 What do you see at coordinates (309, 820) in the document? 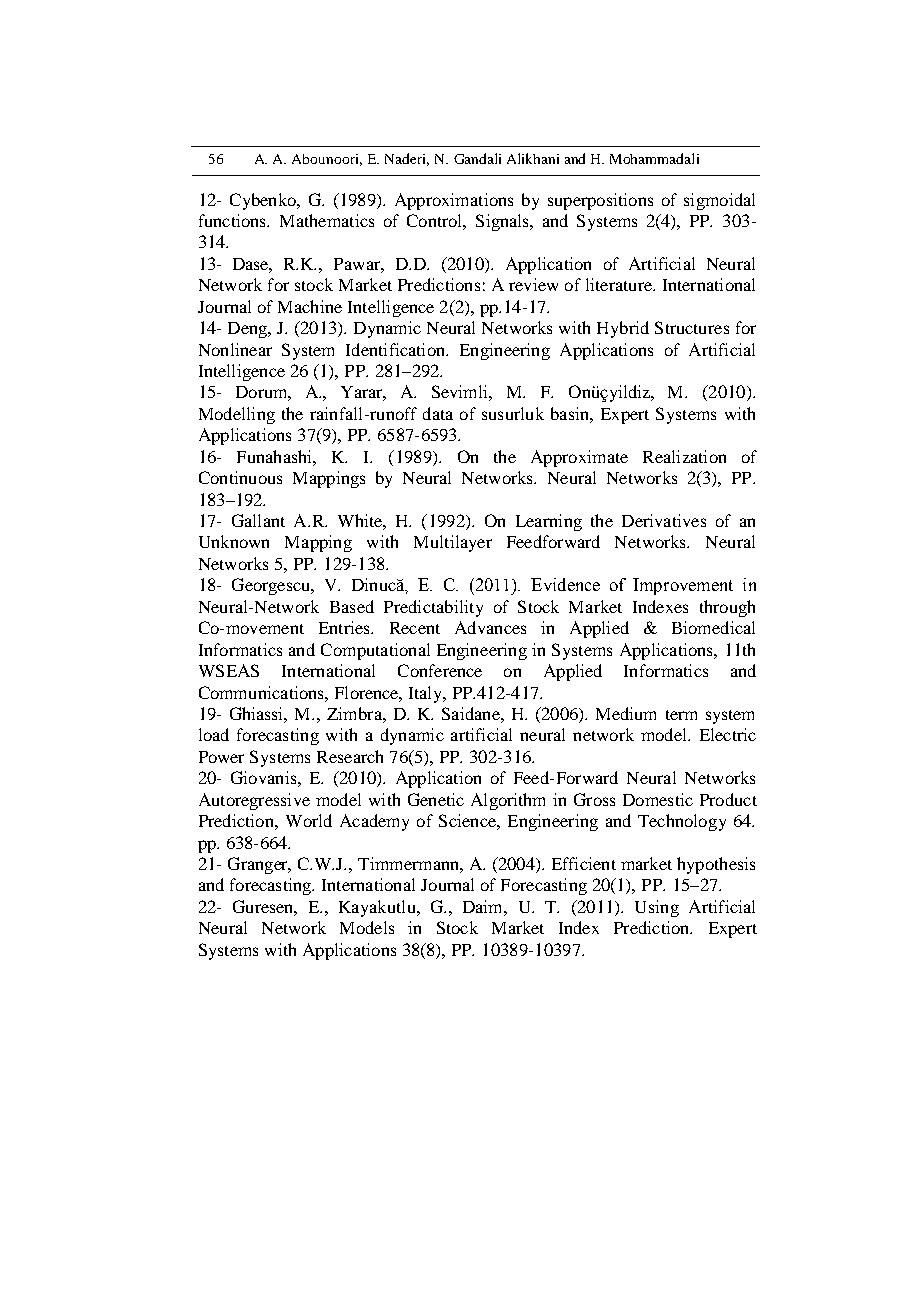
I see `World` at bounding box center [309, 820].
